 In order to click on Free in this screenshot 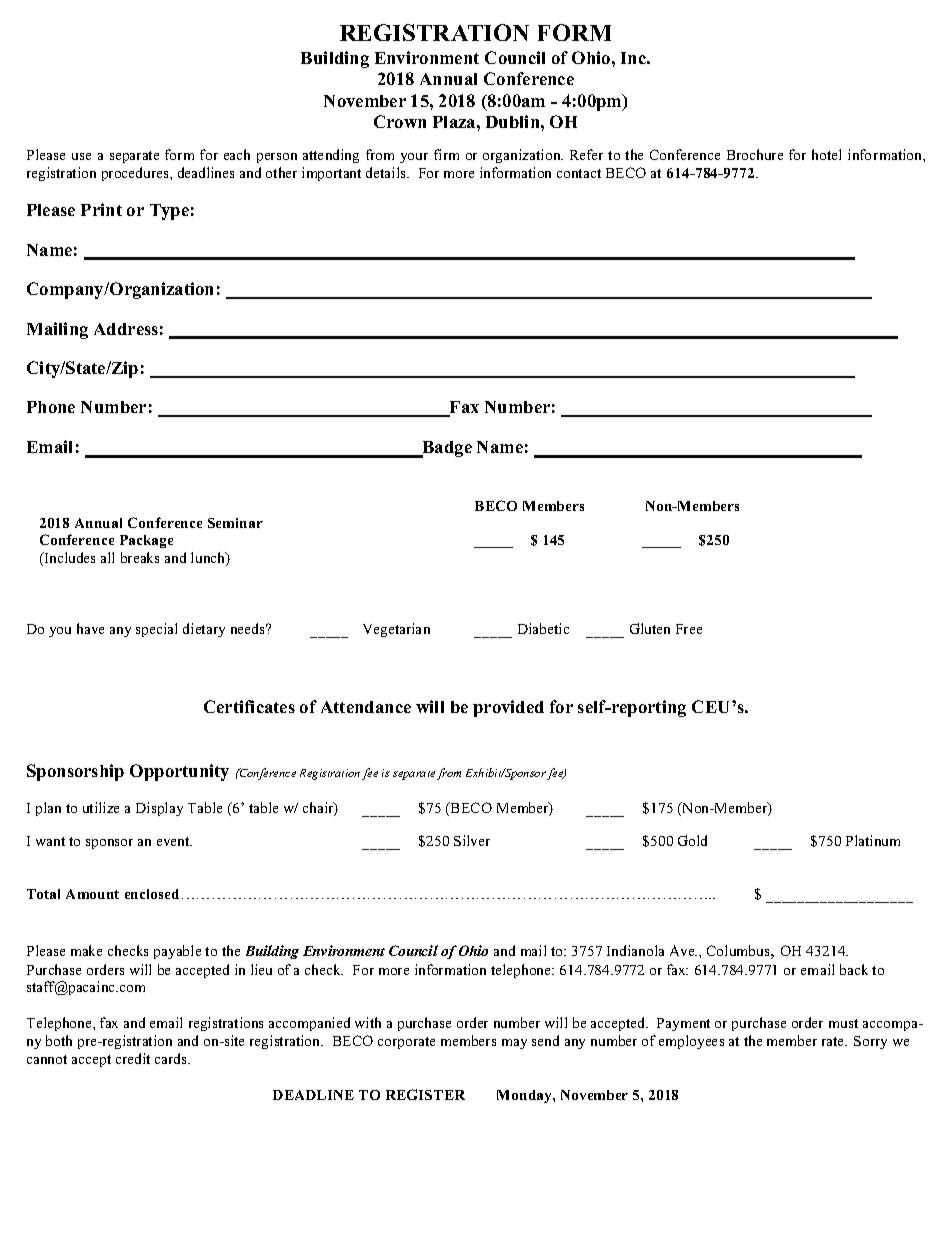, I will do `click(689, 629)`.
